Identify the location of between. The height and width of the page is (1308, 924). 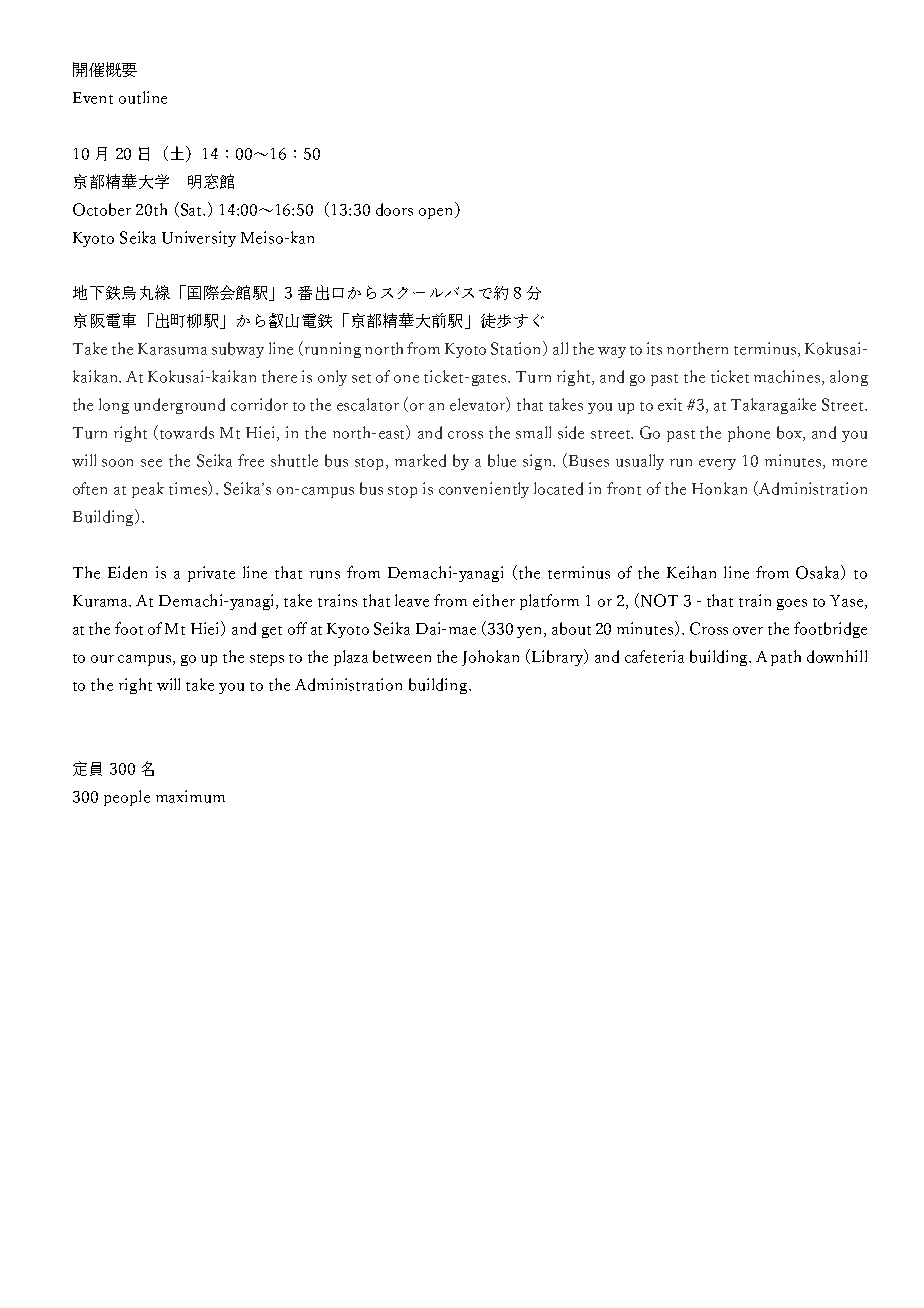
(402, 656).
